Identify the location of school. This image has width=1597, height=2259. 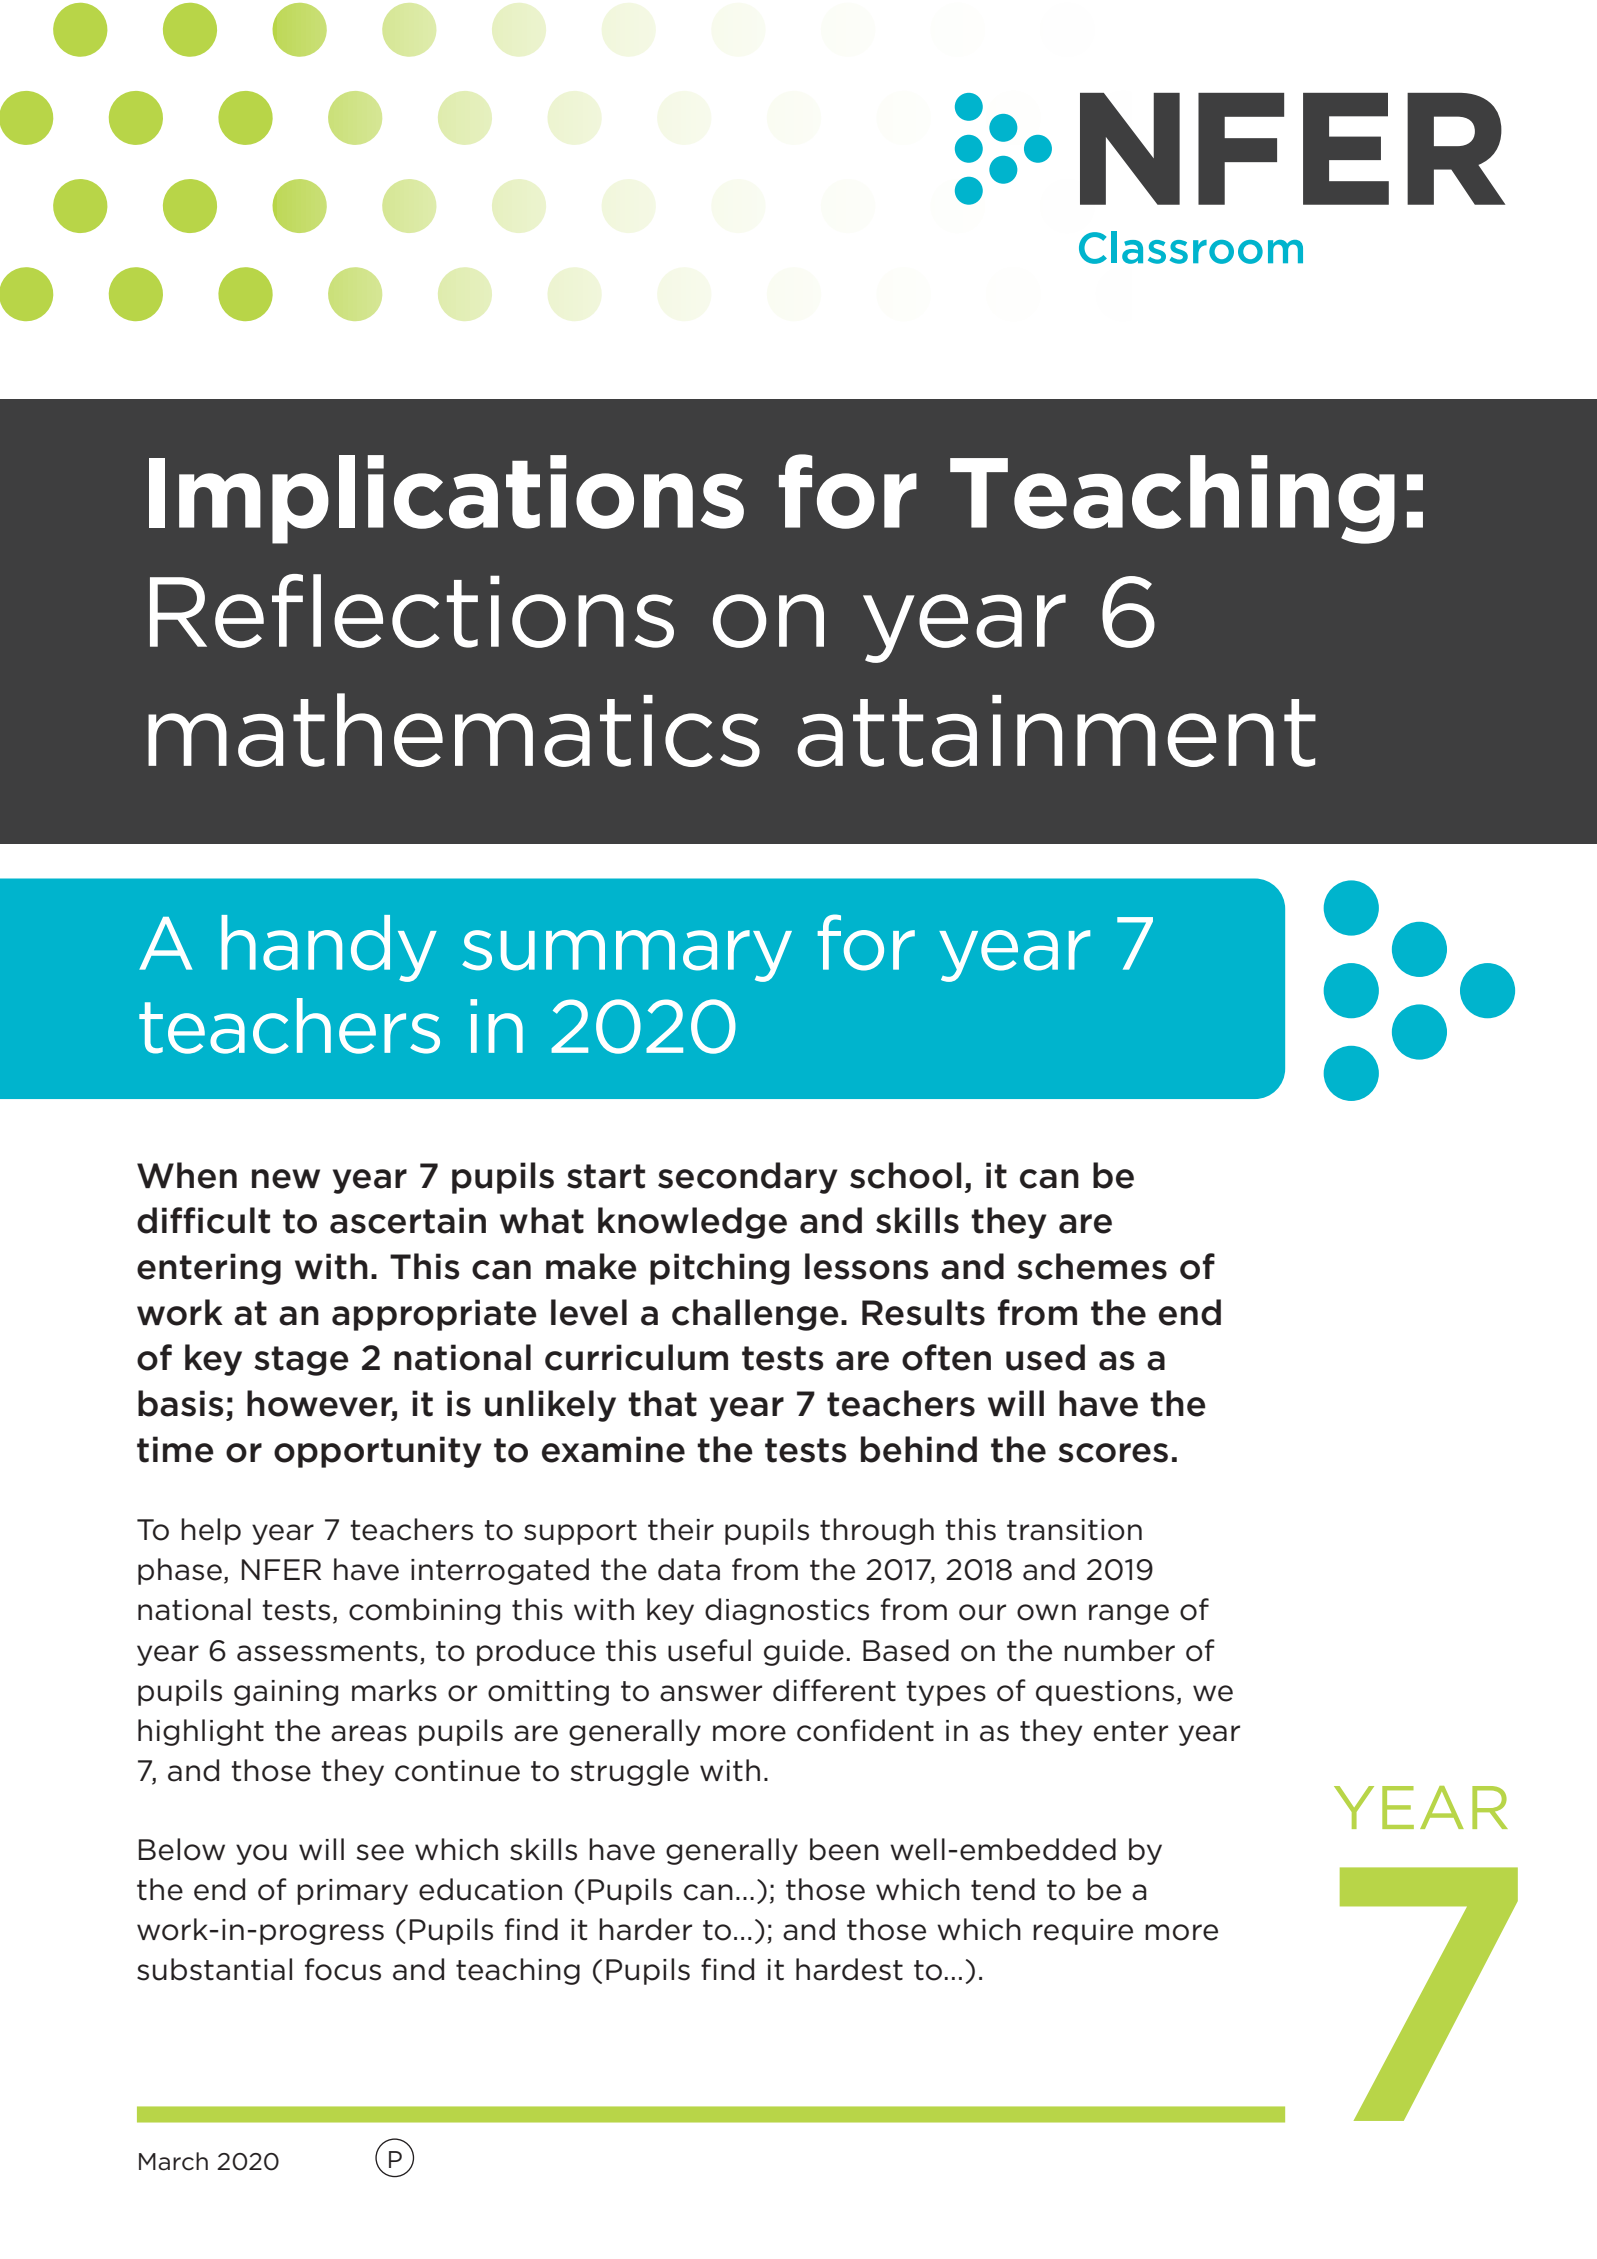
(906, 1175).
